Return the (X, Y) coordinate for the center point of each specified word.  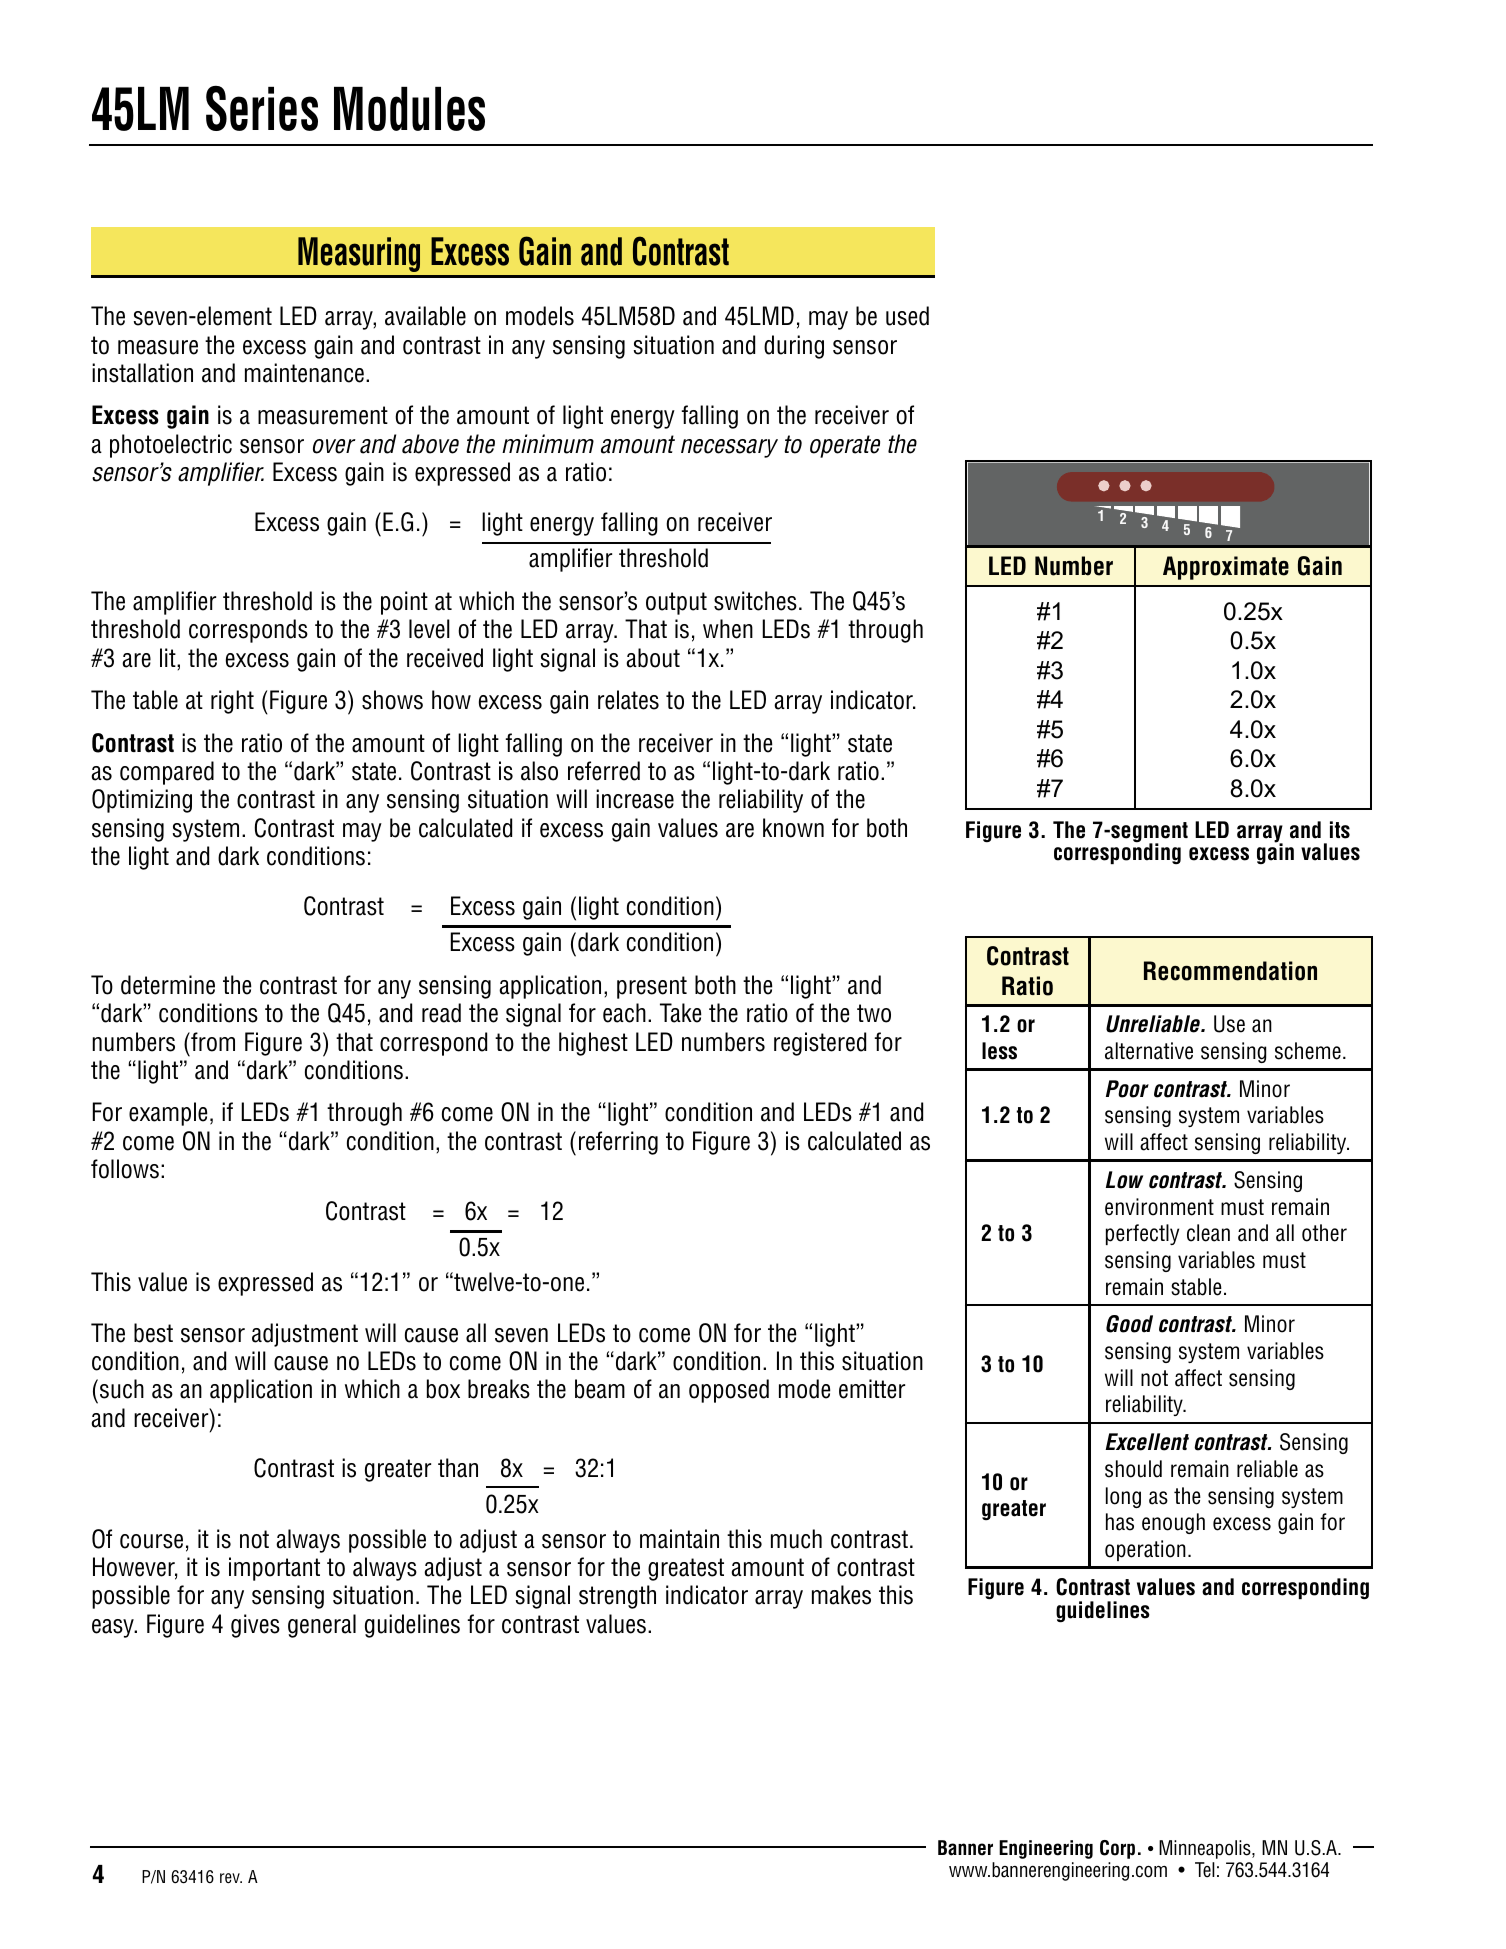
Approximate (1226, 568)
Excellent (1147, 1442)
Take (680, 1013)
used (907, 316)
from (212, 1042)
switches (755, 601)
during (794, 347)
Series (262, 108)
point (404, 603)
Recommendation (1230, 971)
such (122, 1389)
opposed (729, 1391)
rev (231, 1878)
